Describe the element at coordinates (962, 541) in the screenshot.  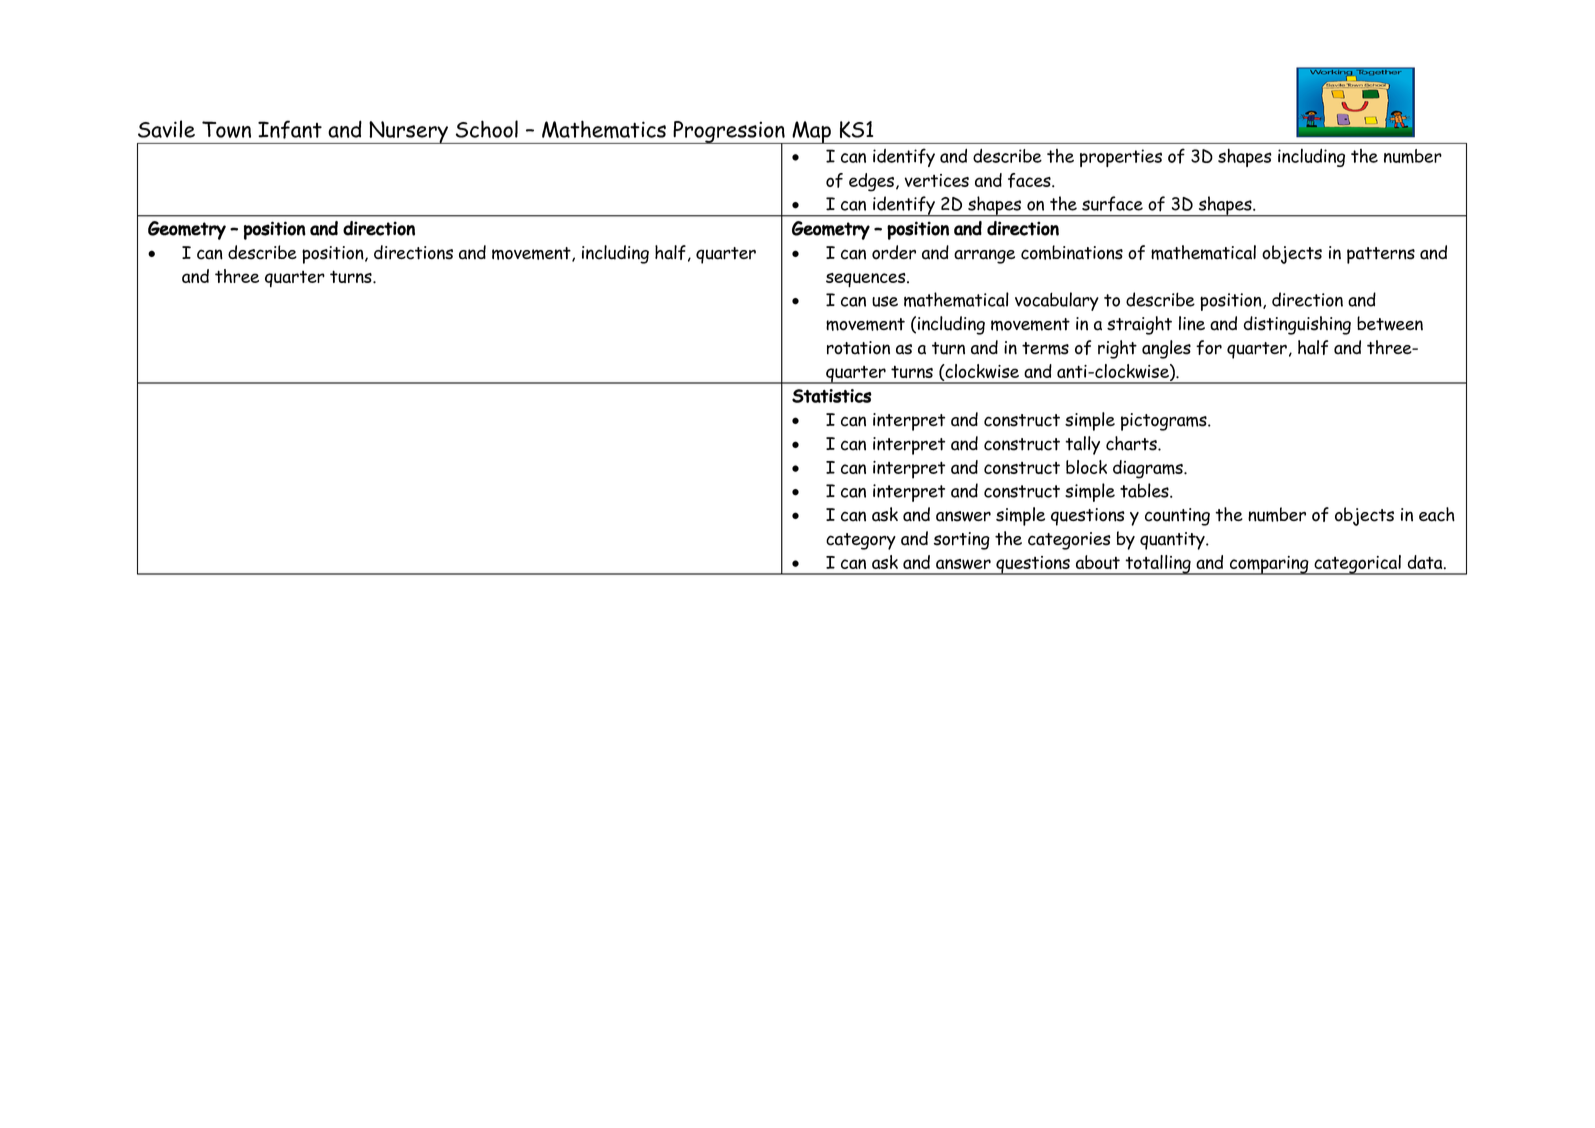
I see `sorting` at that location.
